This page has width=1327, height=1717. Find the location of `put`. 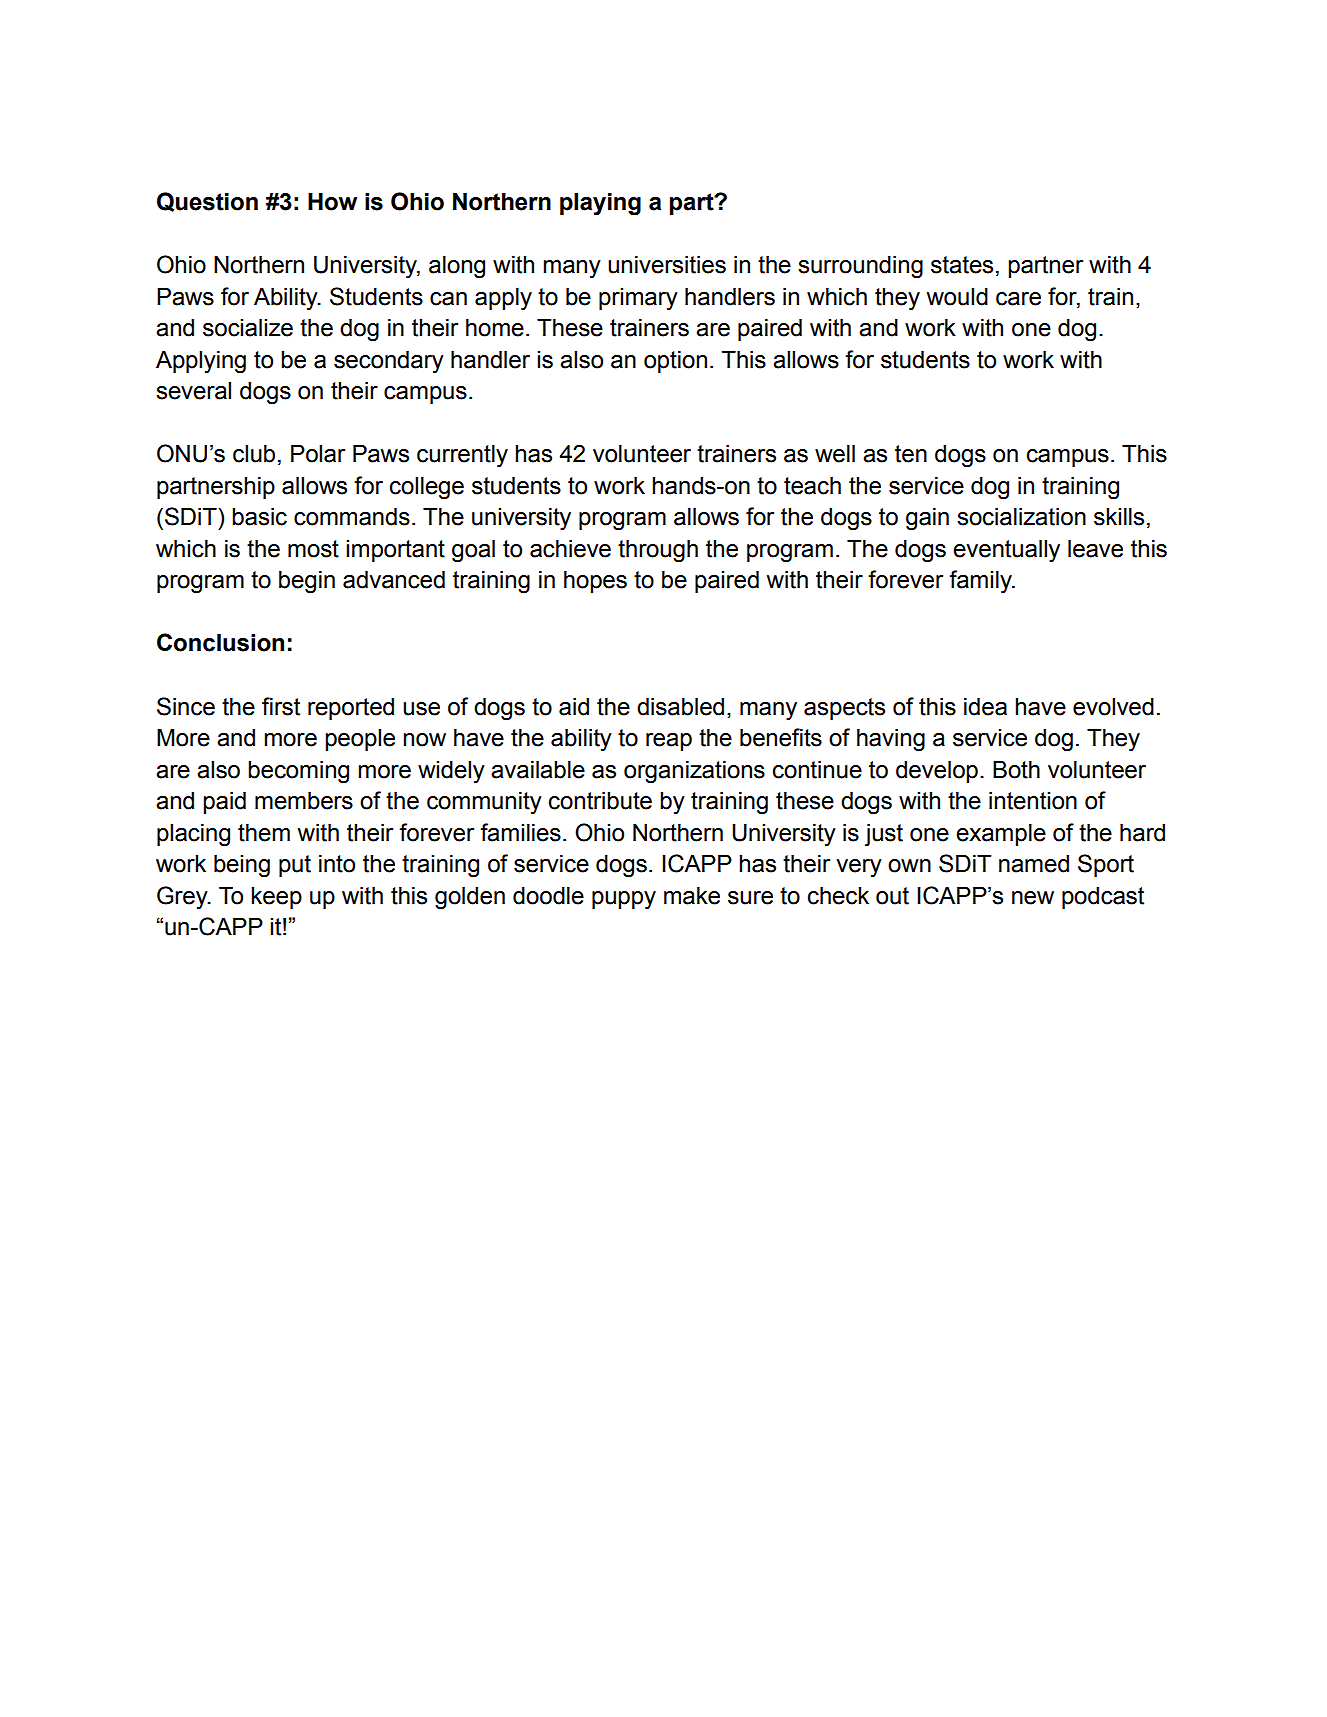

put is located at coordinates (295, 866).
